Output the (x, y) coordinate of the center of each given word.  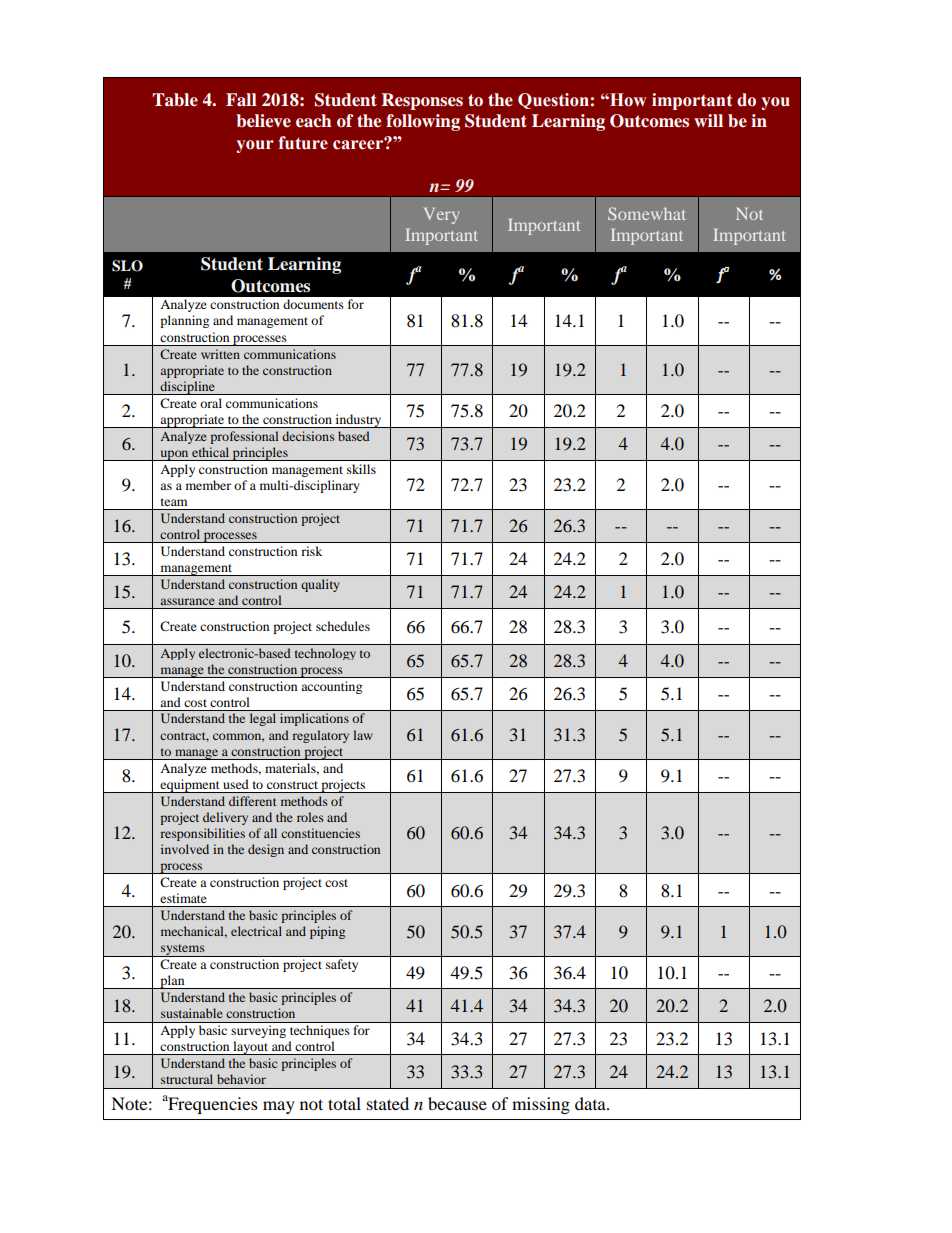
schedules (343, 626)
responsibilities (202, 834)
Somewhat (647, 213)
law (363, 735)
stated (388, 1103)
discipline (187, 388)
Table (175, 100)
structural (187, 1079)
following (423, 122)
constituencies (320, 833)
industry (358, 421)
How (627, 100)
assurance (188, 601)
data (591, 1103)
